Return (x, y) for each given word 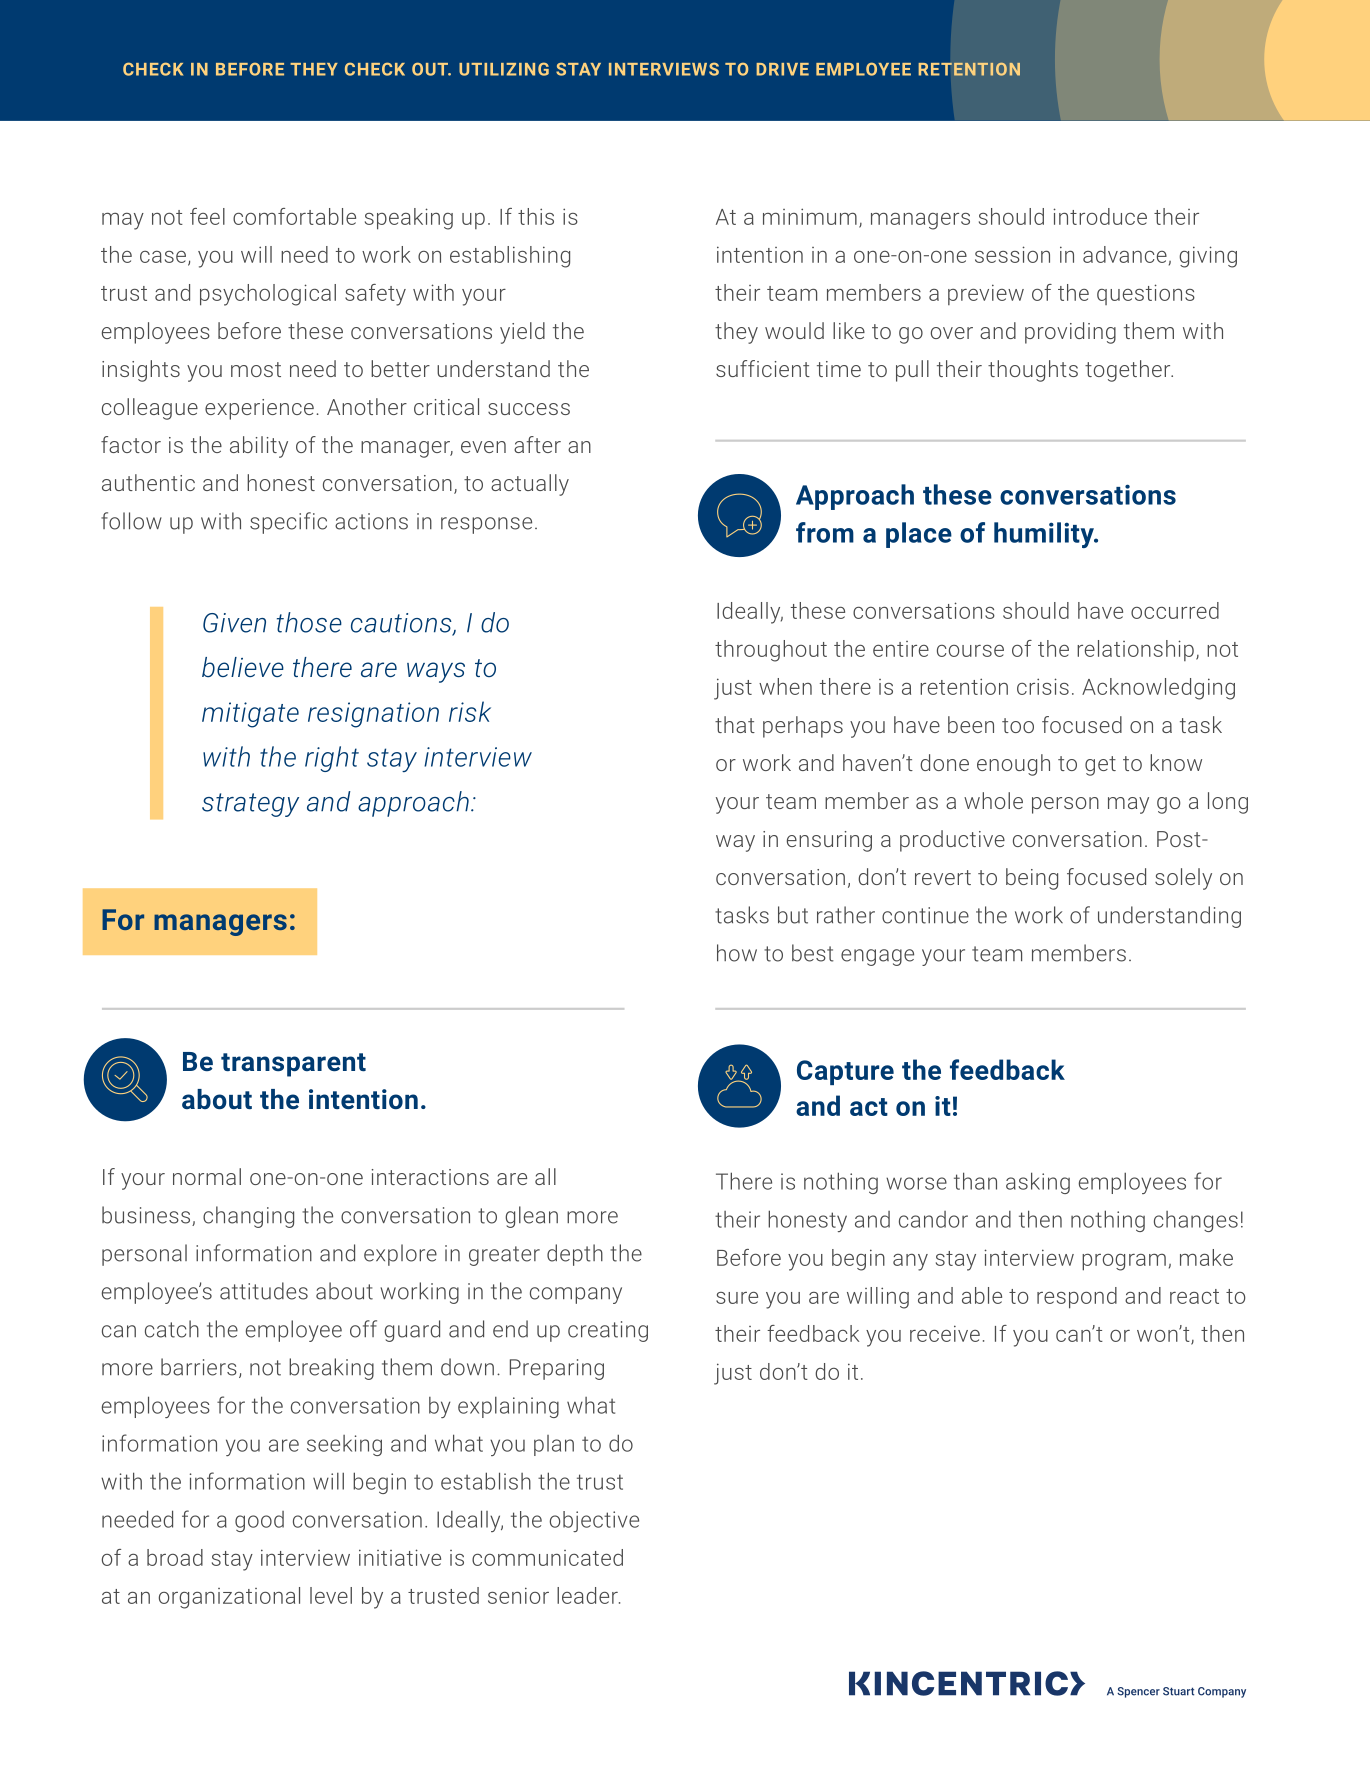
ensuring (829, 841)
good (259, 1521)
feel (207, 216)
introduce (1100, 216)
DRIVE (782, 69)
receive (945, 1333)
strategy (250, 805)
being (1032, 879)
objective (594, 1521)
